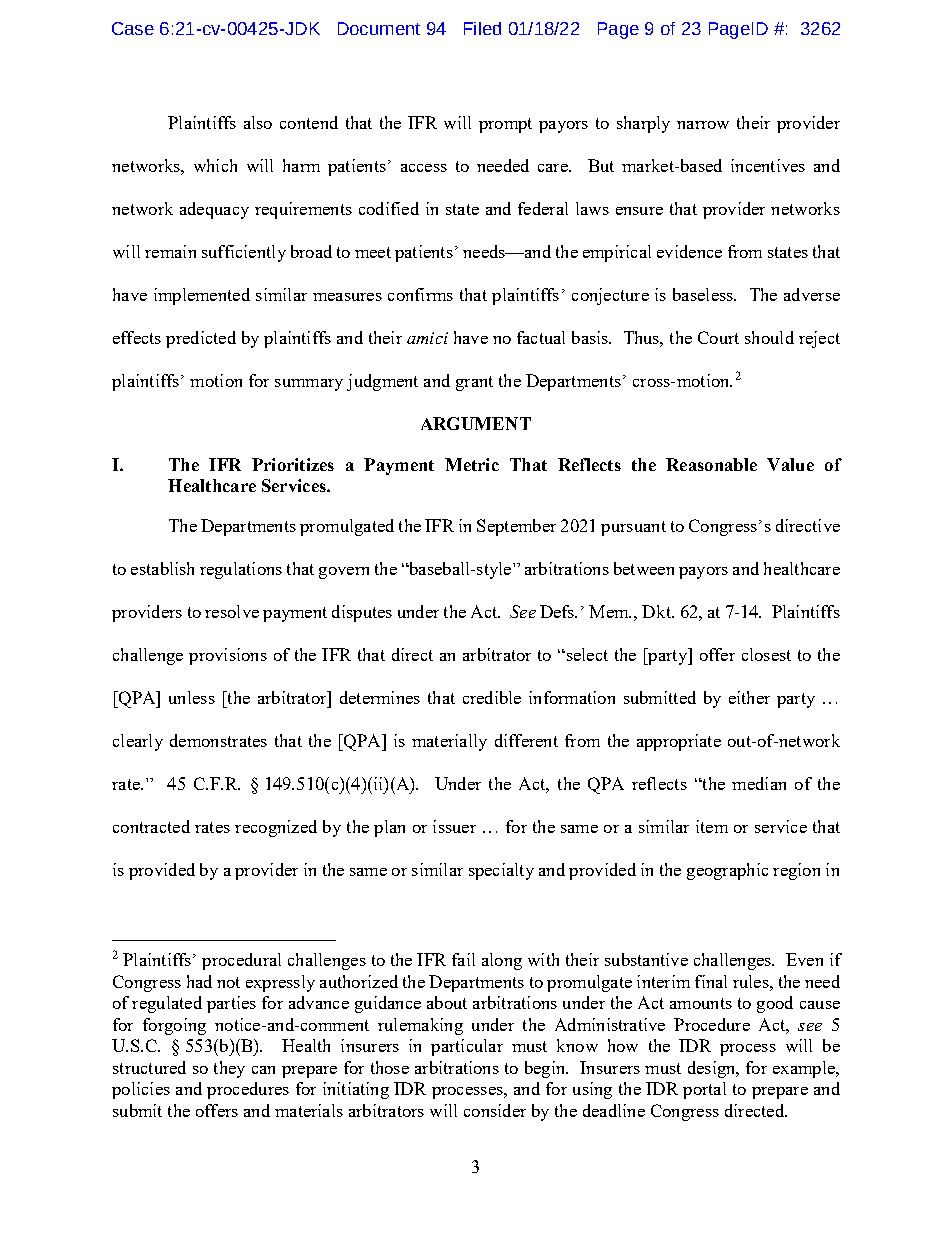 The height and width of the screenshot is (1233, 952). What do you see at coordinates (644, 568) in the screenshot?
I see `between` at bounding box center [644, 568].
